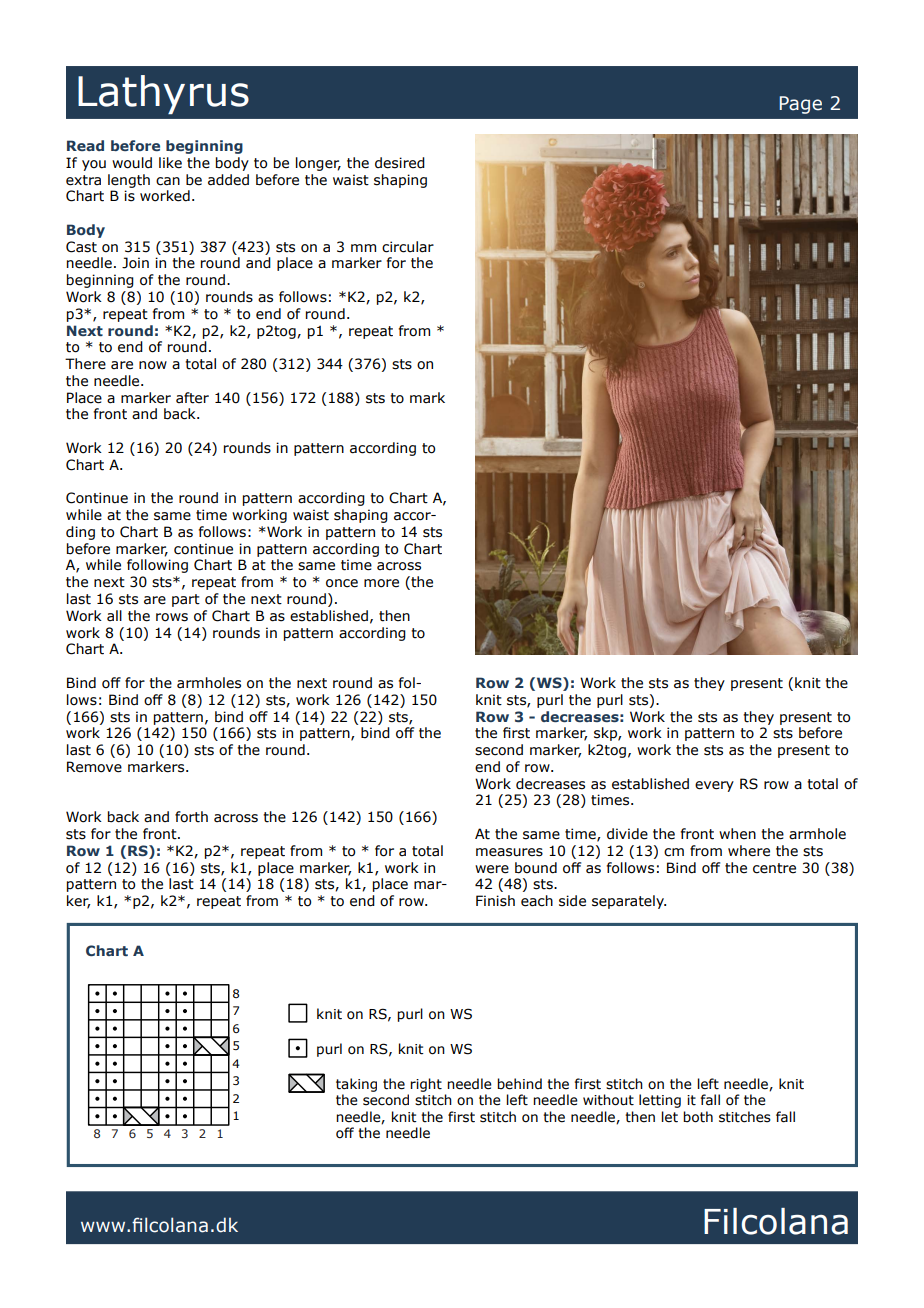  I want to click on now, so click(153, 365).
